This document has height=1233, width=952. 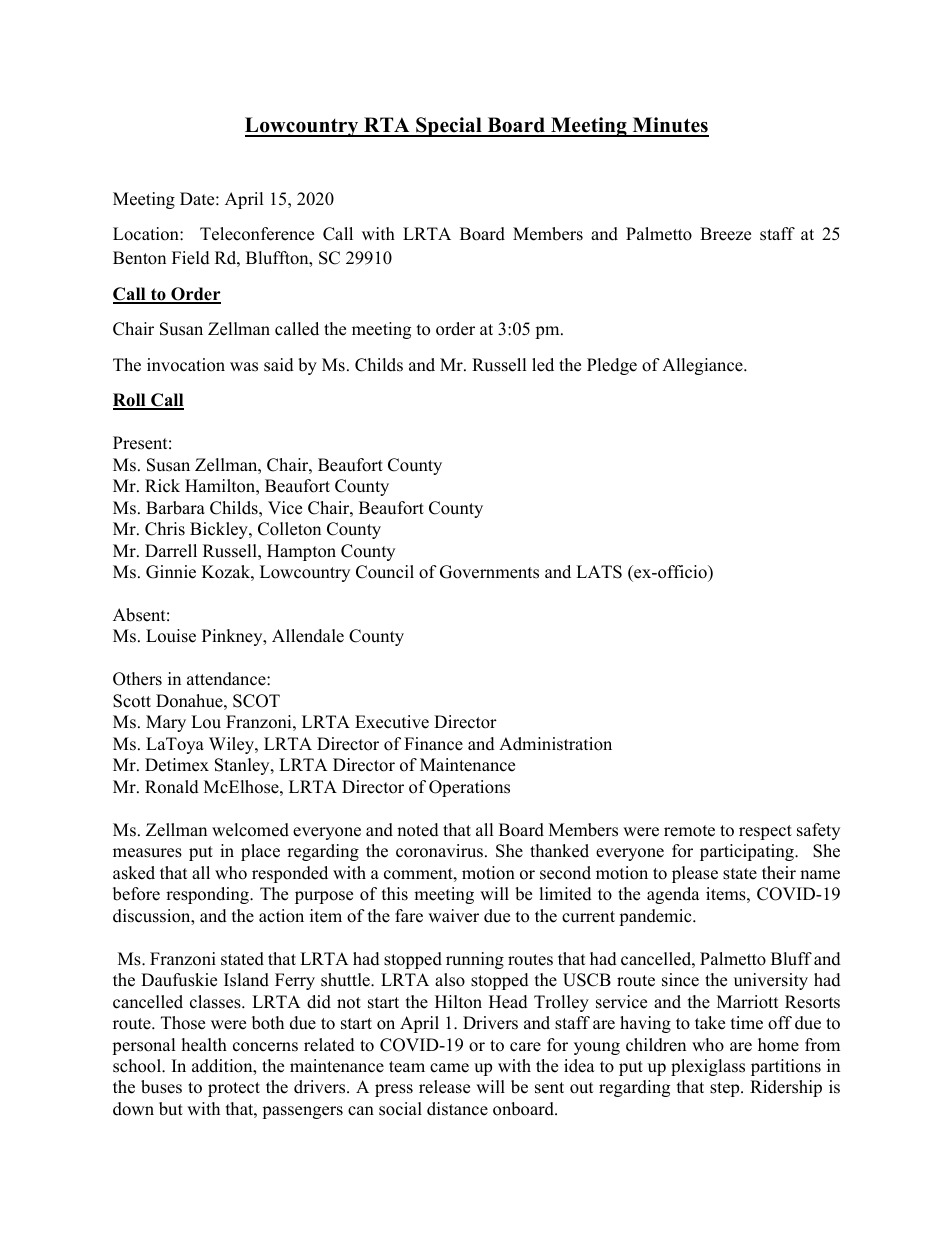 I want to click on invocation, so click(x=186, y=365).
